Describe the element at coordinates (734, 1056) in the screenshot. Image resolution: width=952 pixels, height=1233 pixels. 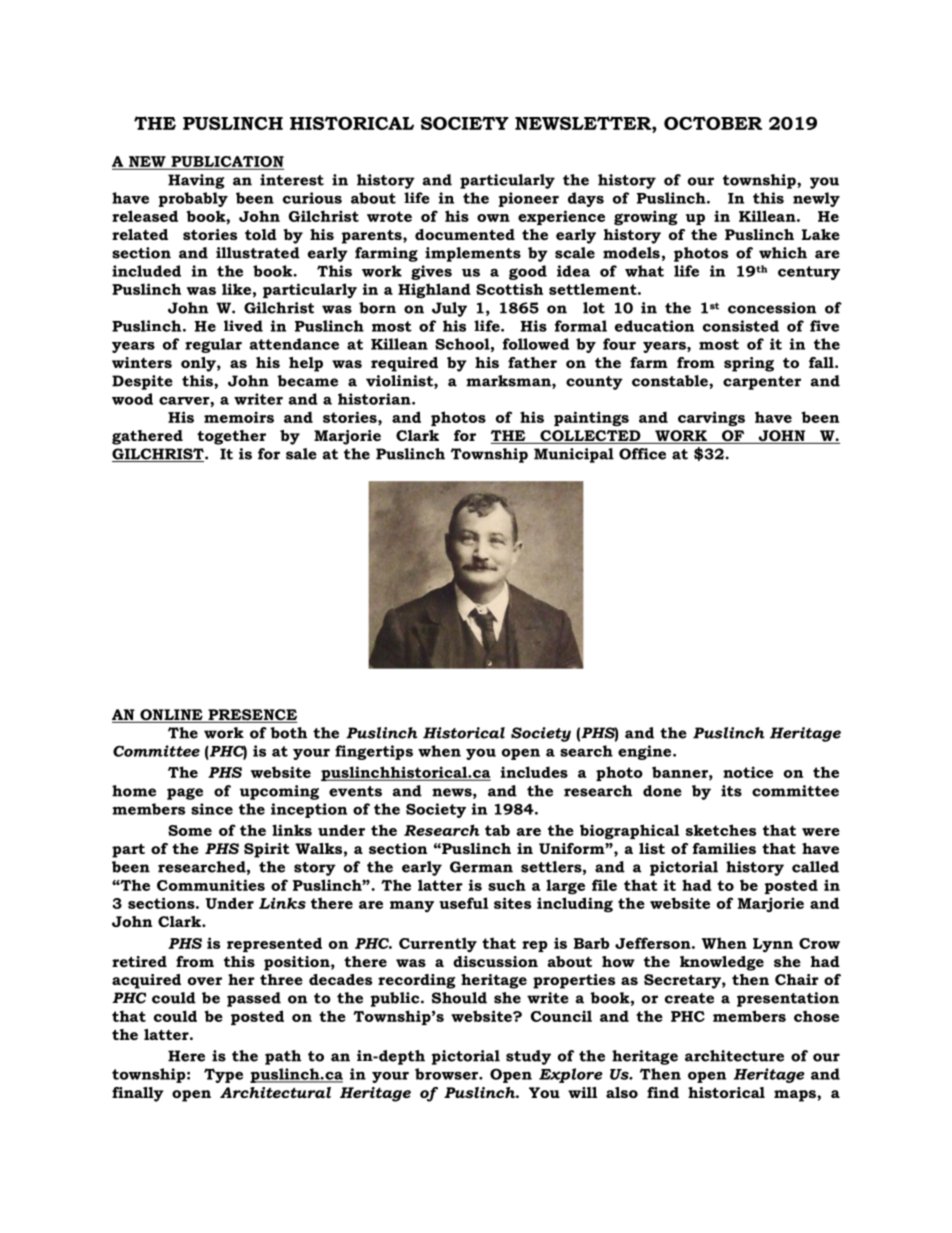
I see `architecture` at that location.
